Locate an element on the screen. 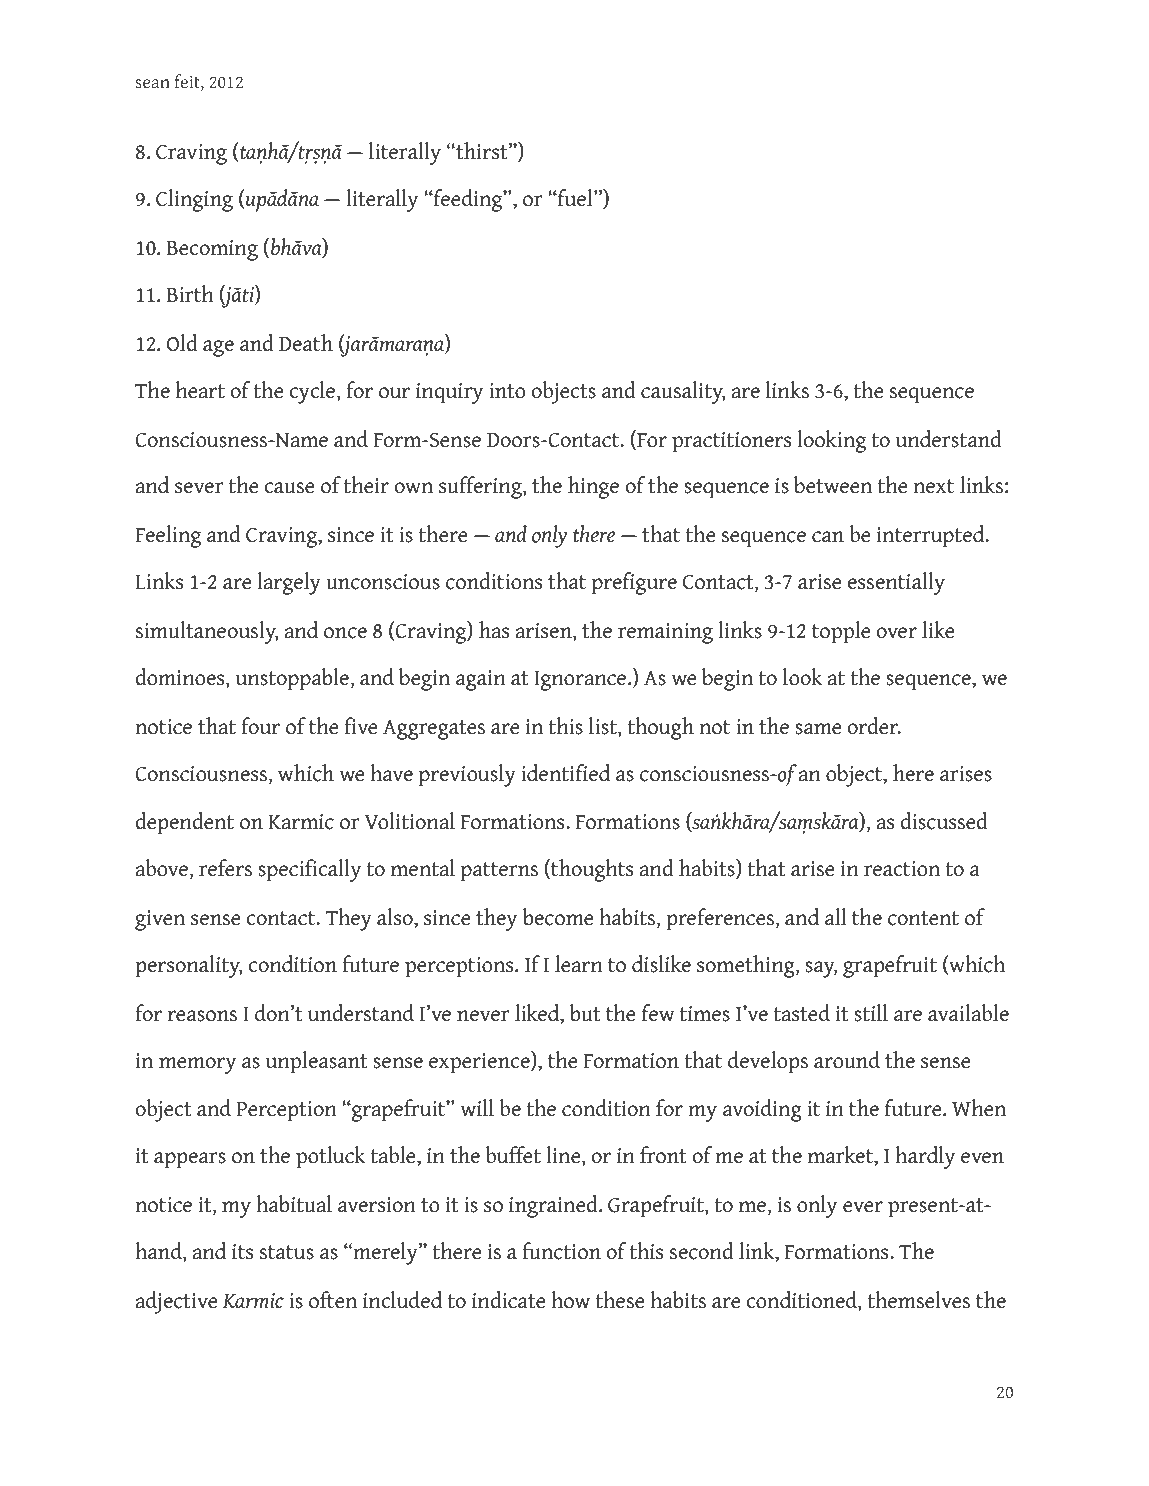 The width and height of the screenshot is (1149, 1486). practitioners is located at coordinates (731, 442).
